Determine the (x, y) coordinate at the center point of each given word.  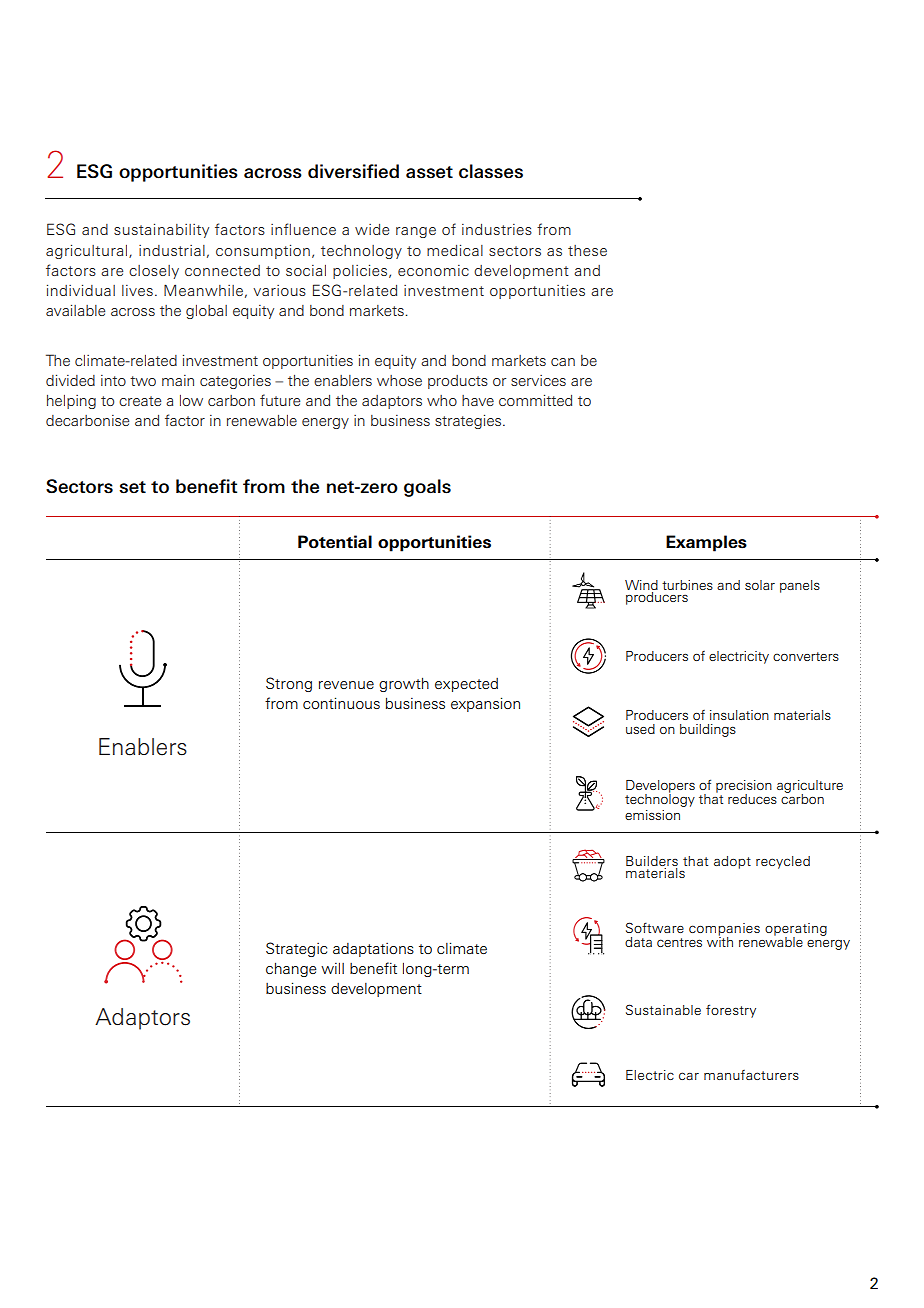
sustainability (161, 231)
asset (429, 172)
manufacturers (751, 1075)
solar (760, 585)
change (291, 969)
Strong (289, 684)
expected (466, 685)
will (332, 968)
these (587, 250)
